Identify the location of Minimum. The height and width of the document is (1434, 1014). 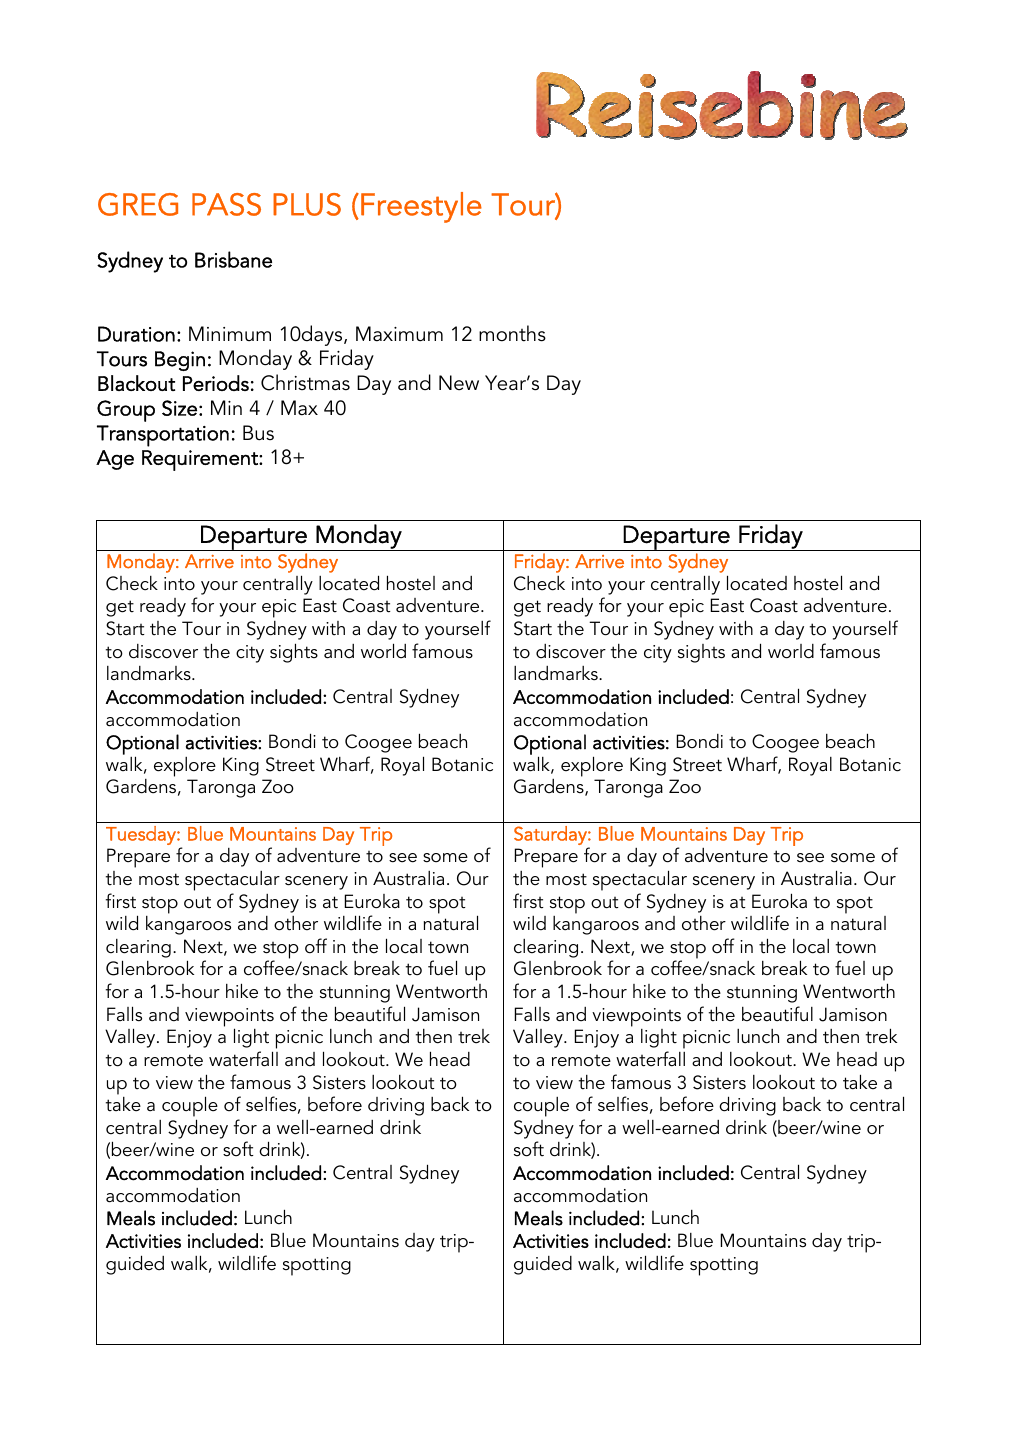
(230, 333).
